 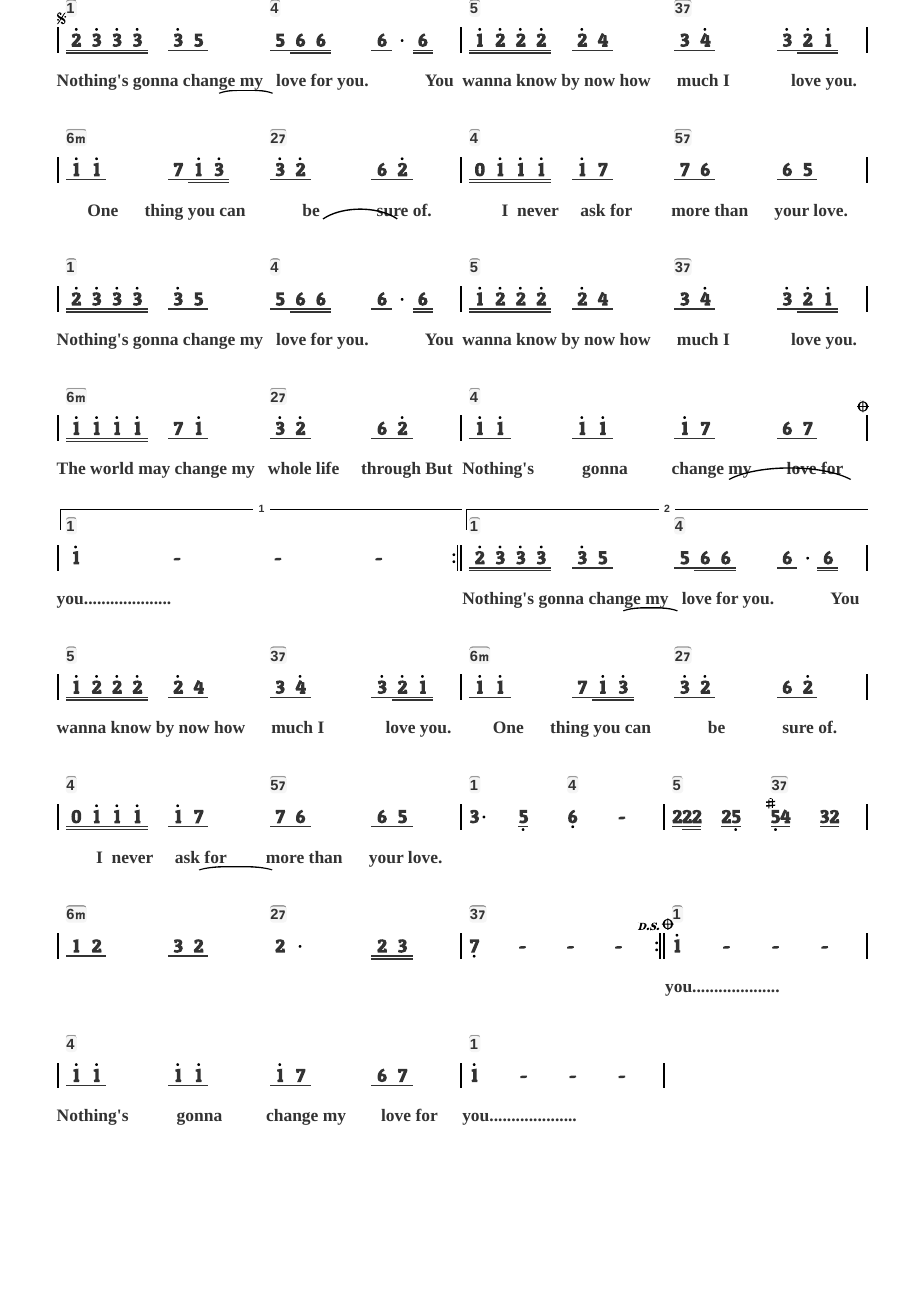 What do you see at coordinates (327, 467) in the screenshot?
I see `life` at bounding box center [327, 467].
